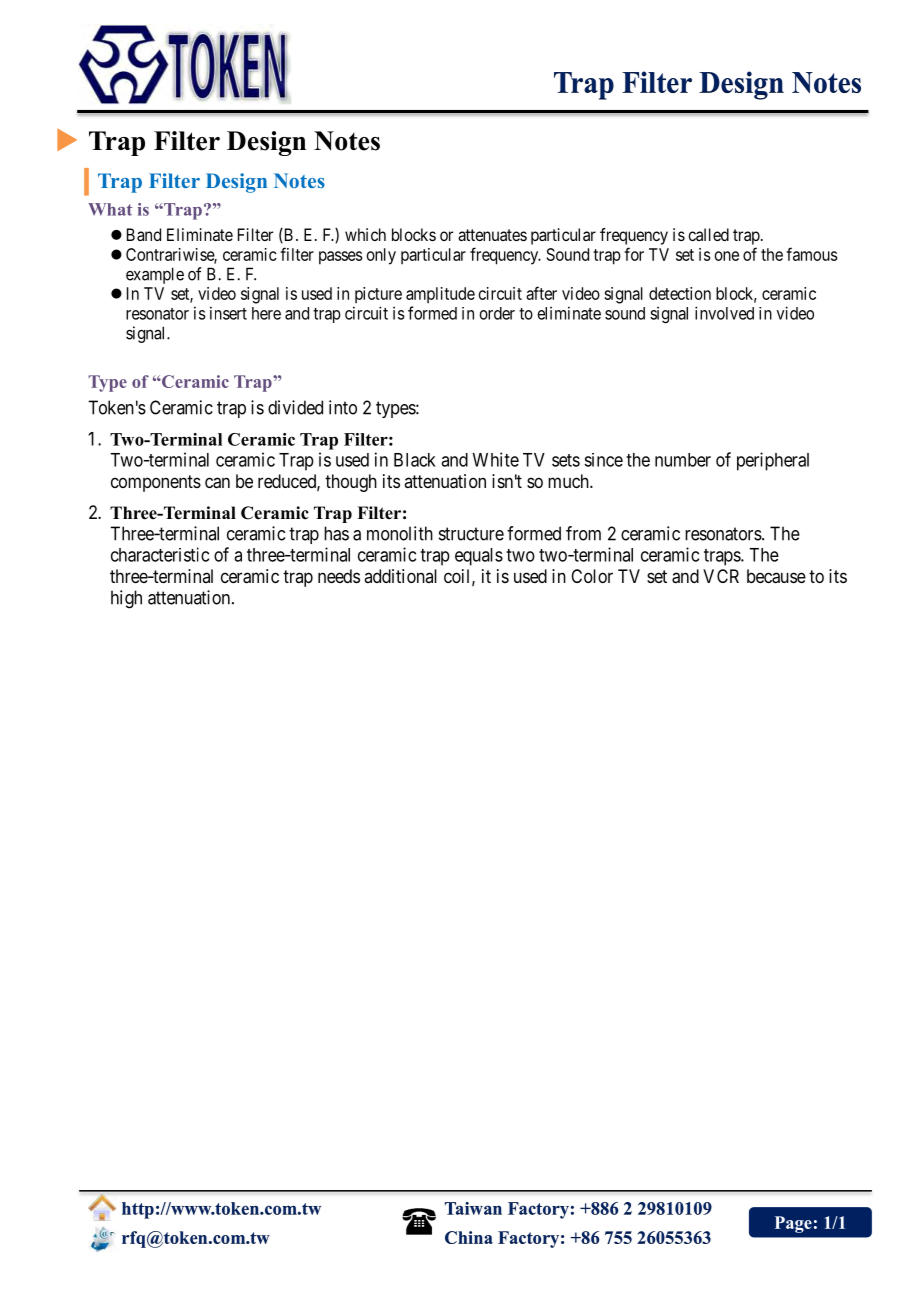 The height and width of the screenshot is (1308, 924). What do you see at coordinates (217, 483) in the screenshot?
I see `can` at bounding box center [217, 483].
